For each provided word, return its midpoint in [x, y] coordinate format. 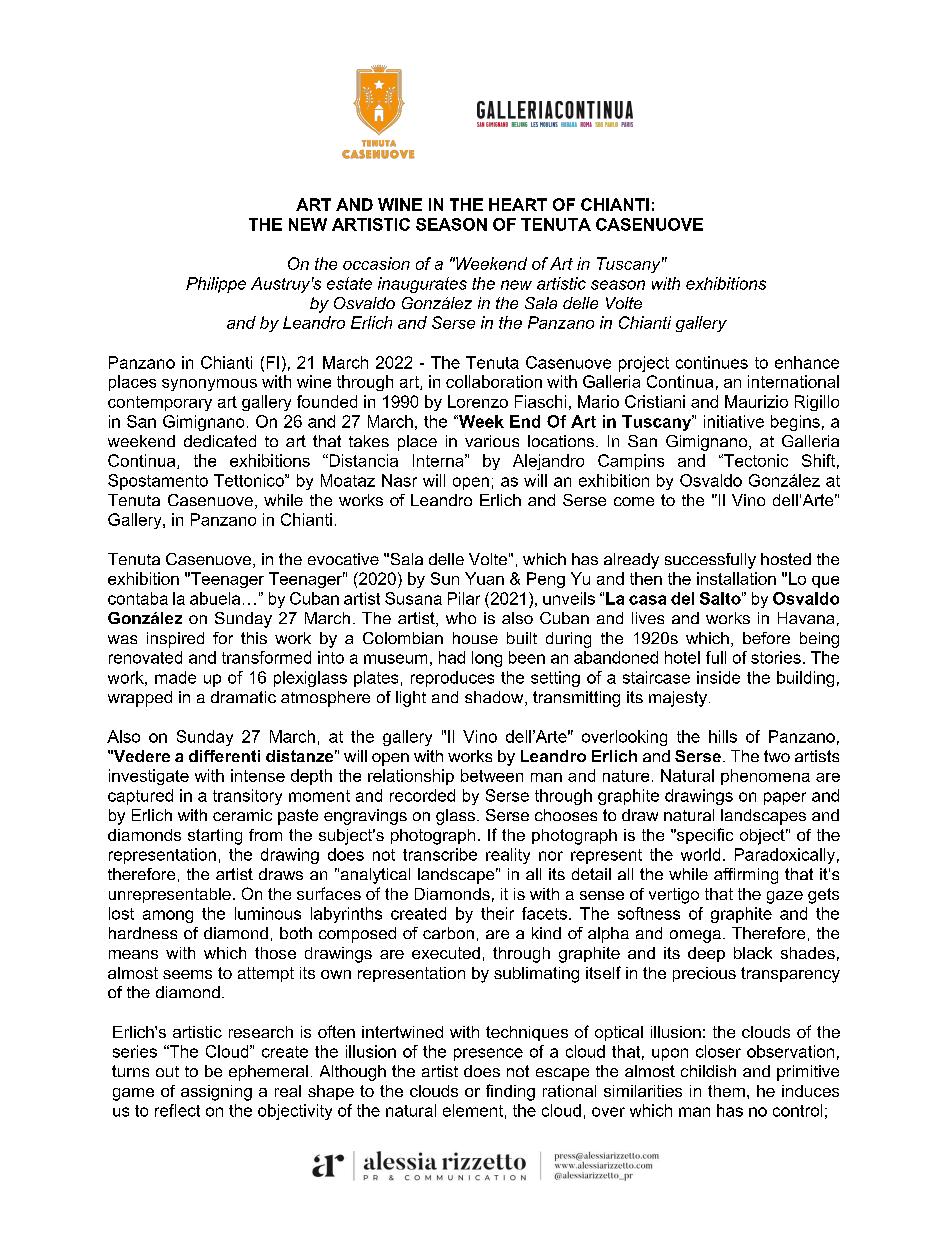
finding [510, 1092]
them [726, 1091]
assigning [216, 1093]
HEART [518, 204]
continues [712, 362]
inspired [175, 640]
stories [776, 657]
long [487, 659]
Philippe [216, 285]
